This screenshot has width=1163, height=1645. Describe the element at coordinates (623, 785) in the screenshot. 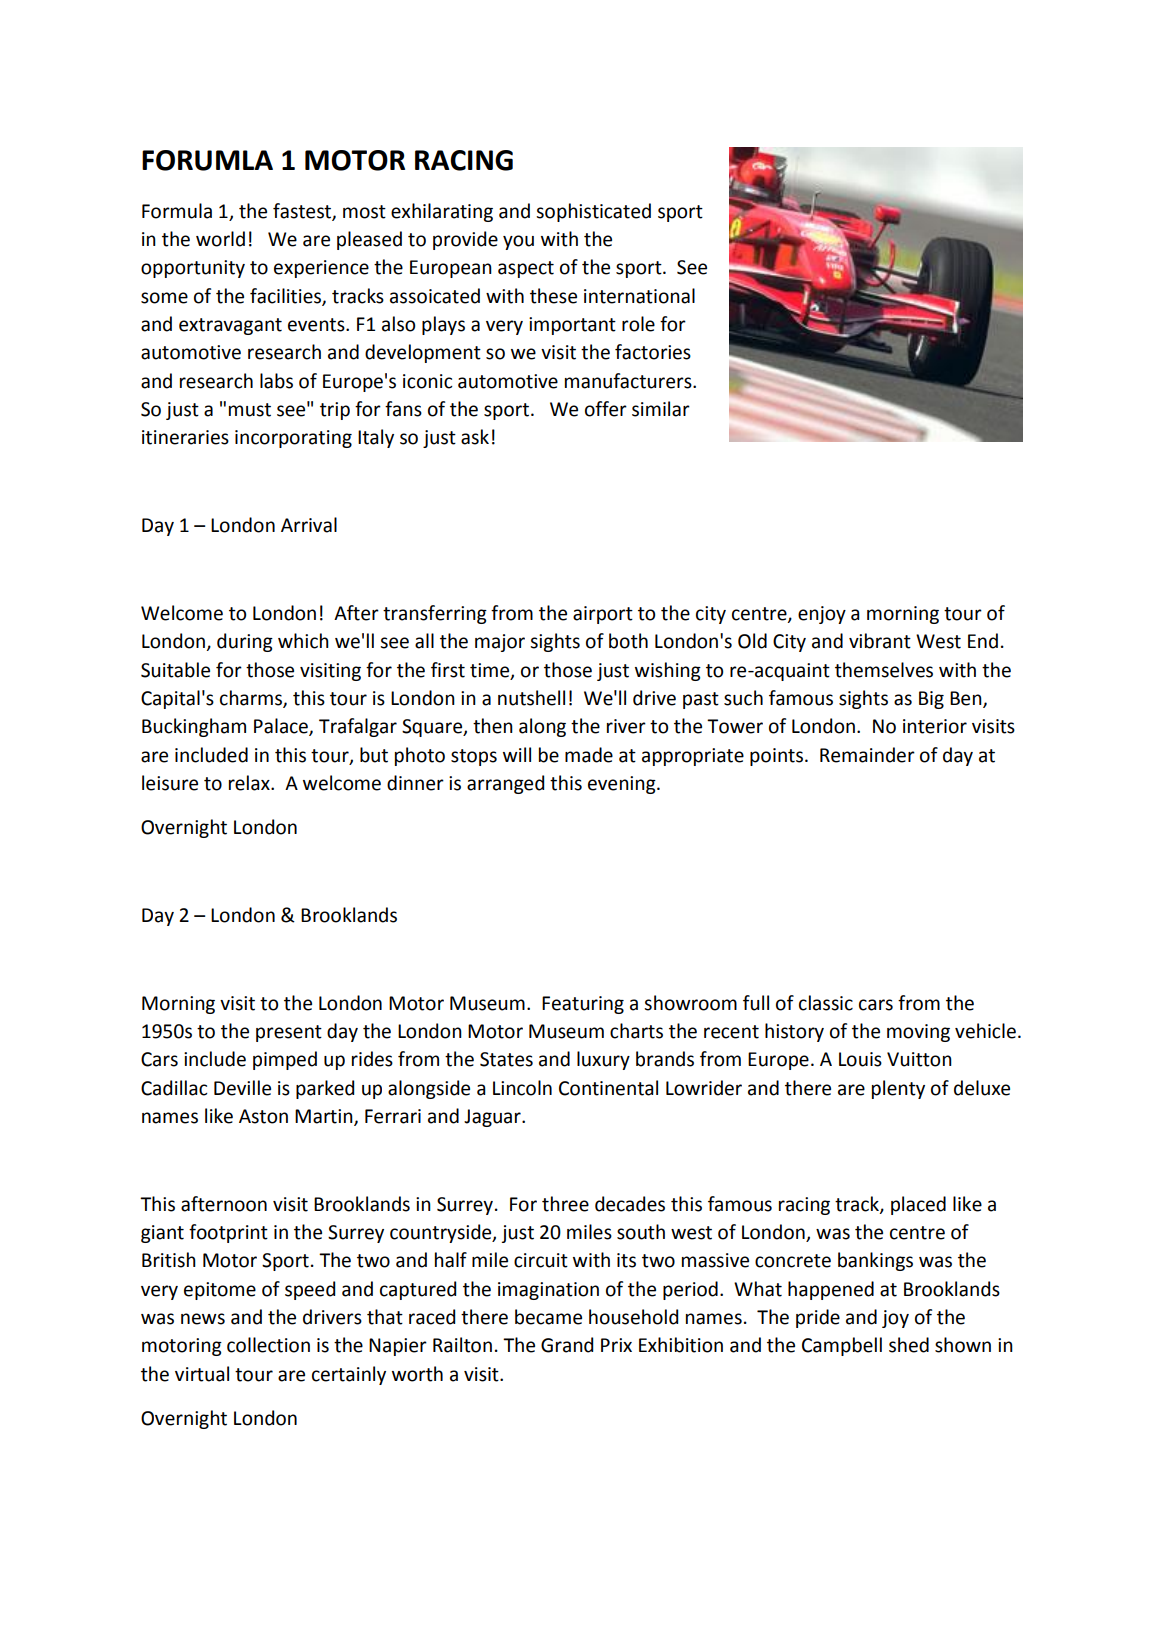

I see `evening` at that location.
